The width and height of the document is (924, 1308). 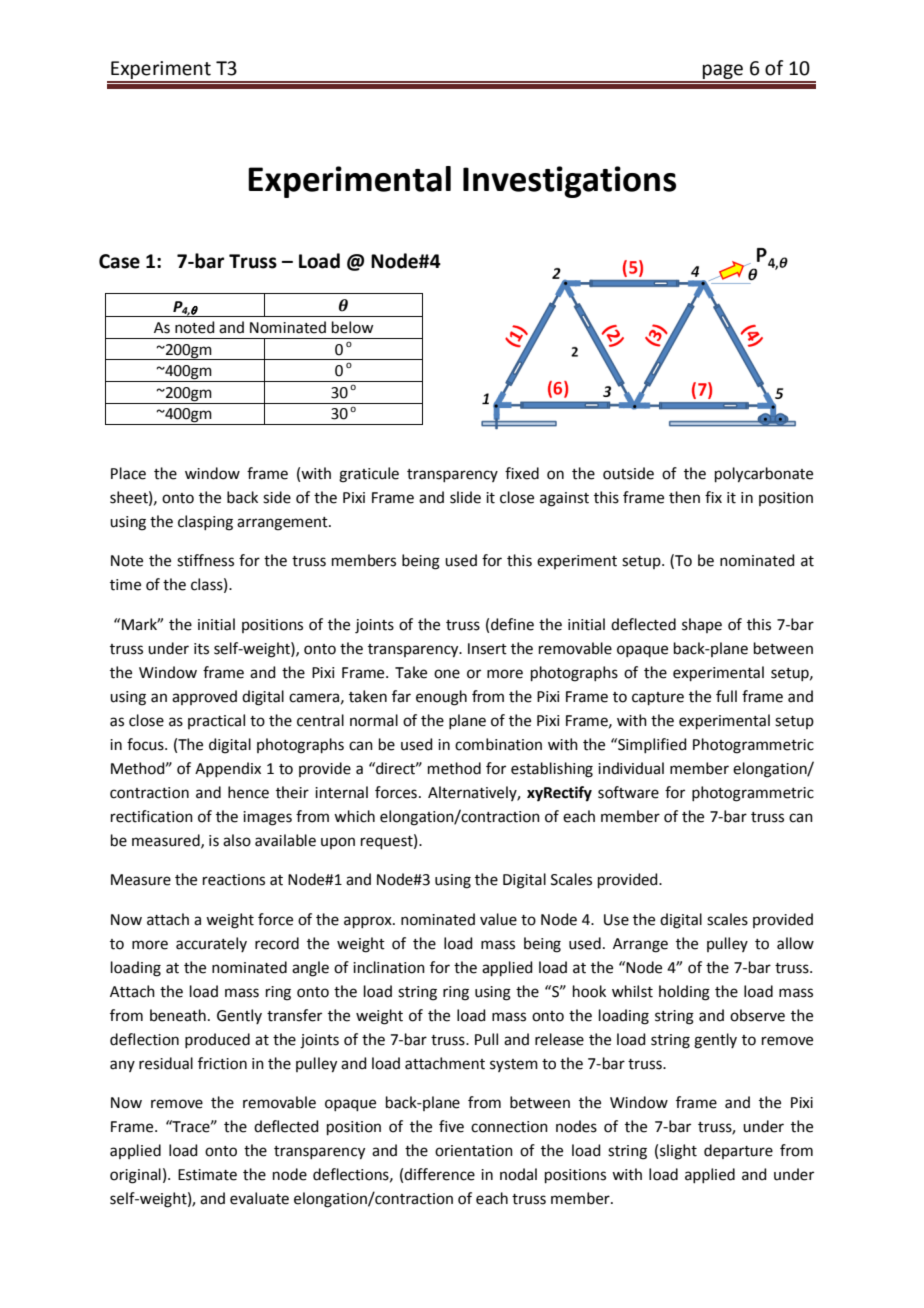 I want to click on Place, so click(x=128, y=473).
